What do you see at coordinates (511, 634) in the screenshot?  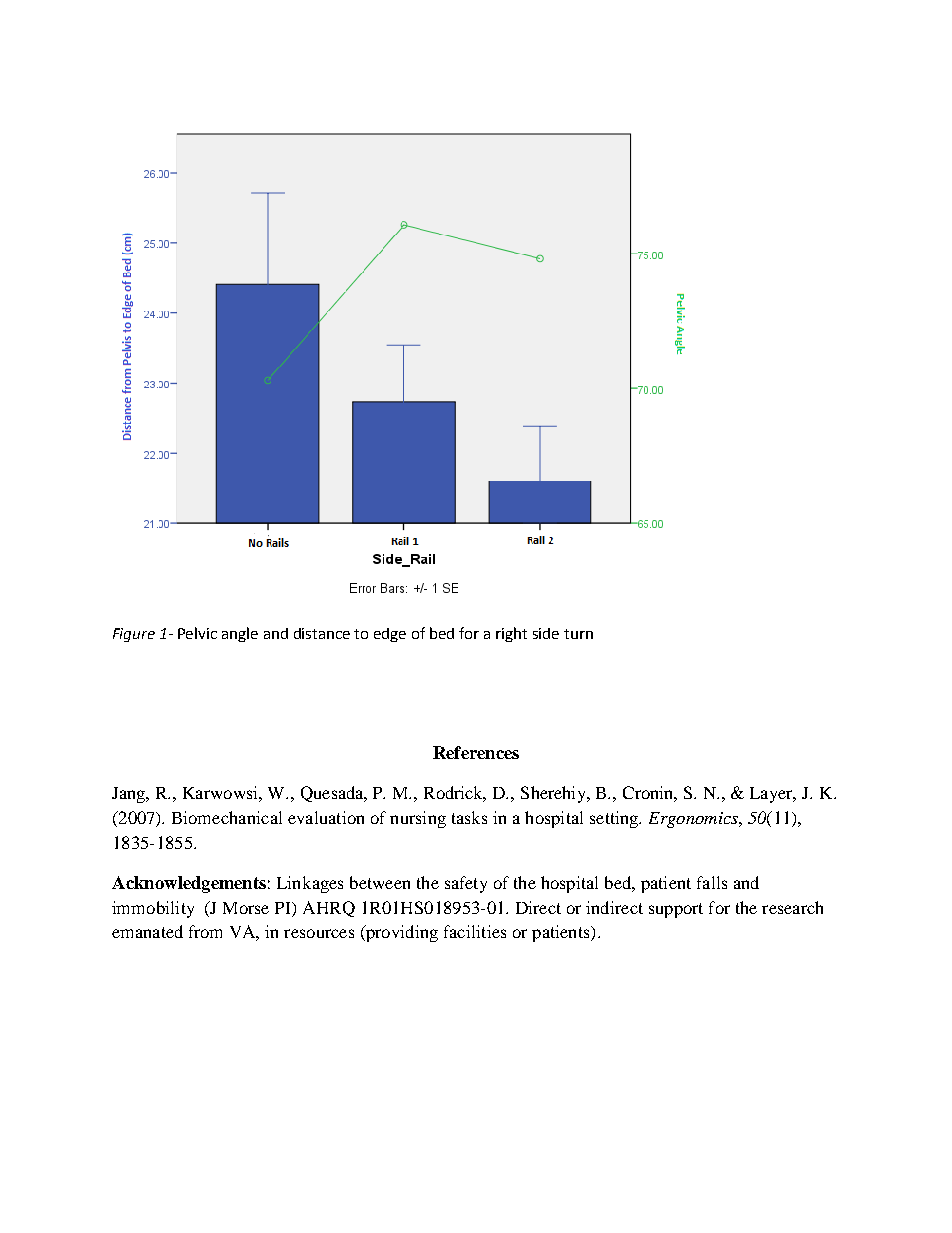 I see `right` at bounding box center [511, 634].
